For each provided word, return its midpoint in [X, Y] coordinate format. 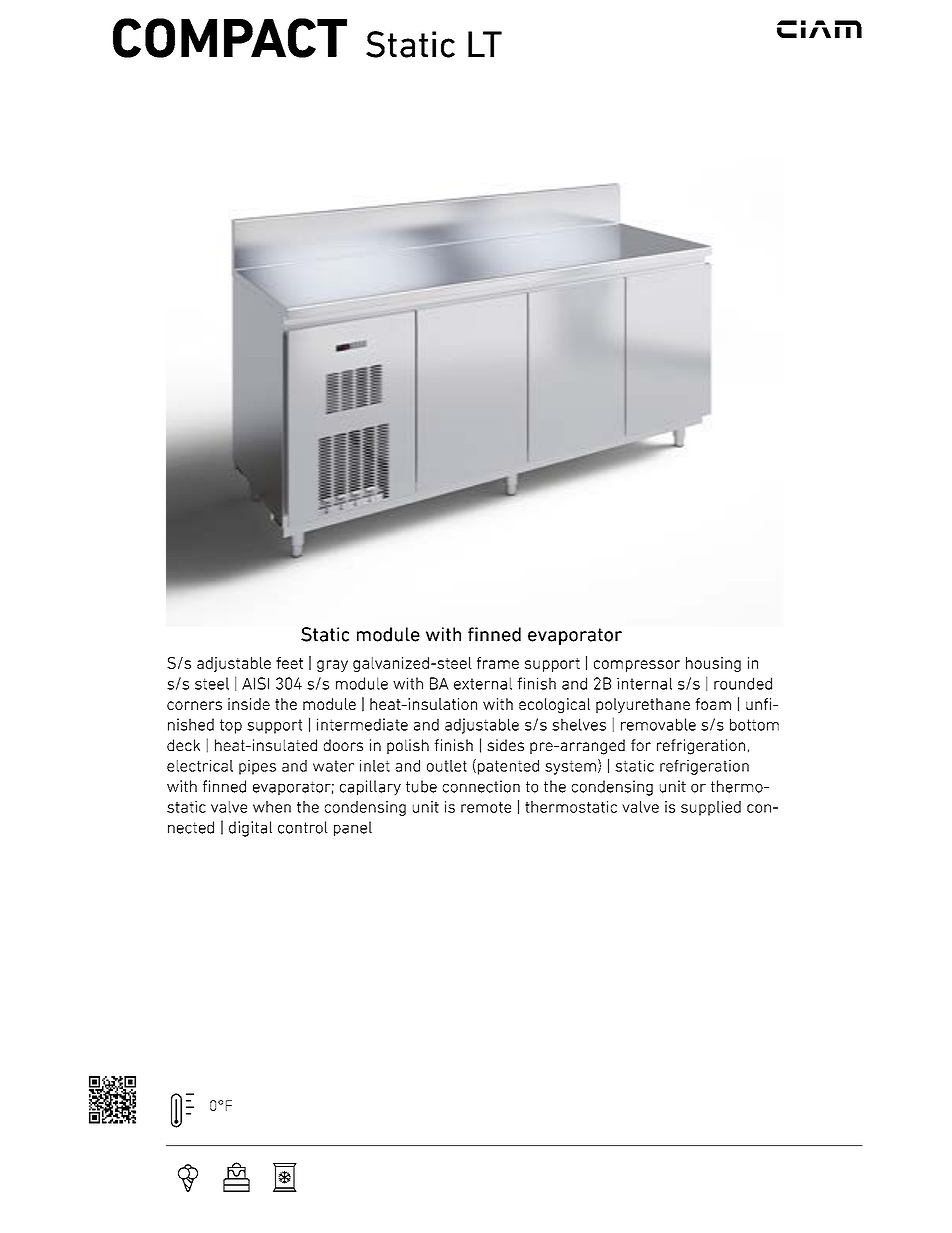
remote [486, 807]
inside [249, 704]
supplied [711, 808]
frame [498, 663]
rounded [743, 683]
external [483, 683]
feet [289, 663]
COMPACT [230, 38]
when [272, 807]
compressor [637, 666]
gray [332, 666]
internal [644, 683]
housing [713, 664]
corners [194, 705]
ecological [554, 705]
